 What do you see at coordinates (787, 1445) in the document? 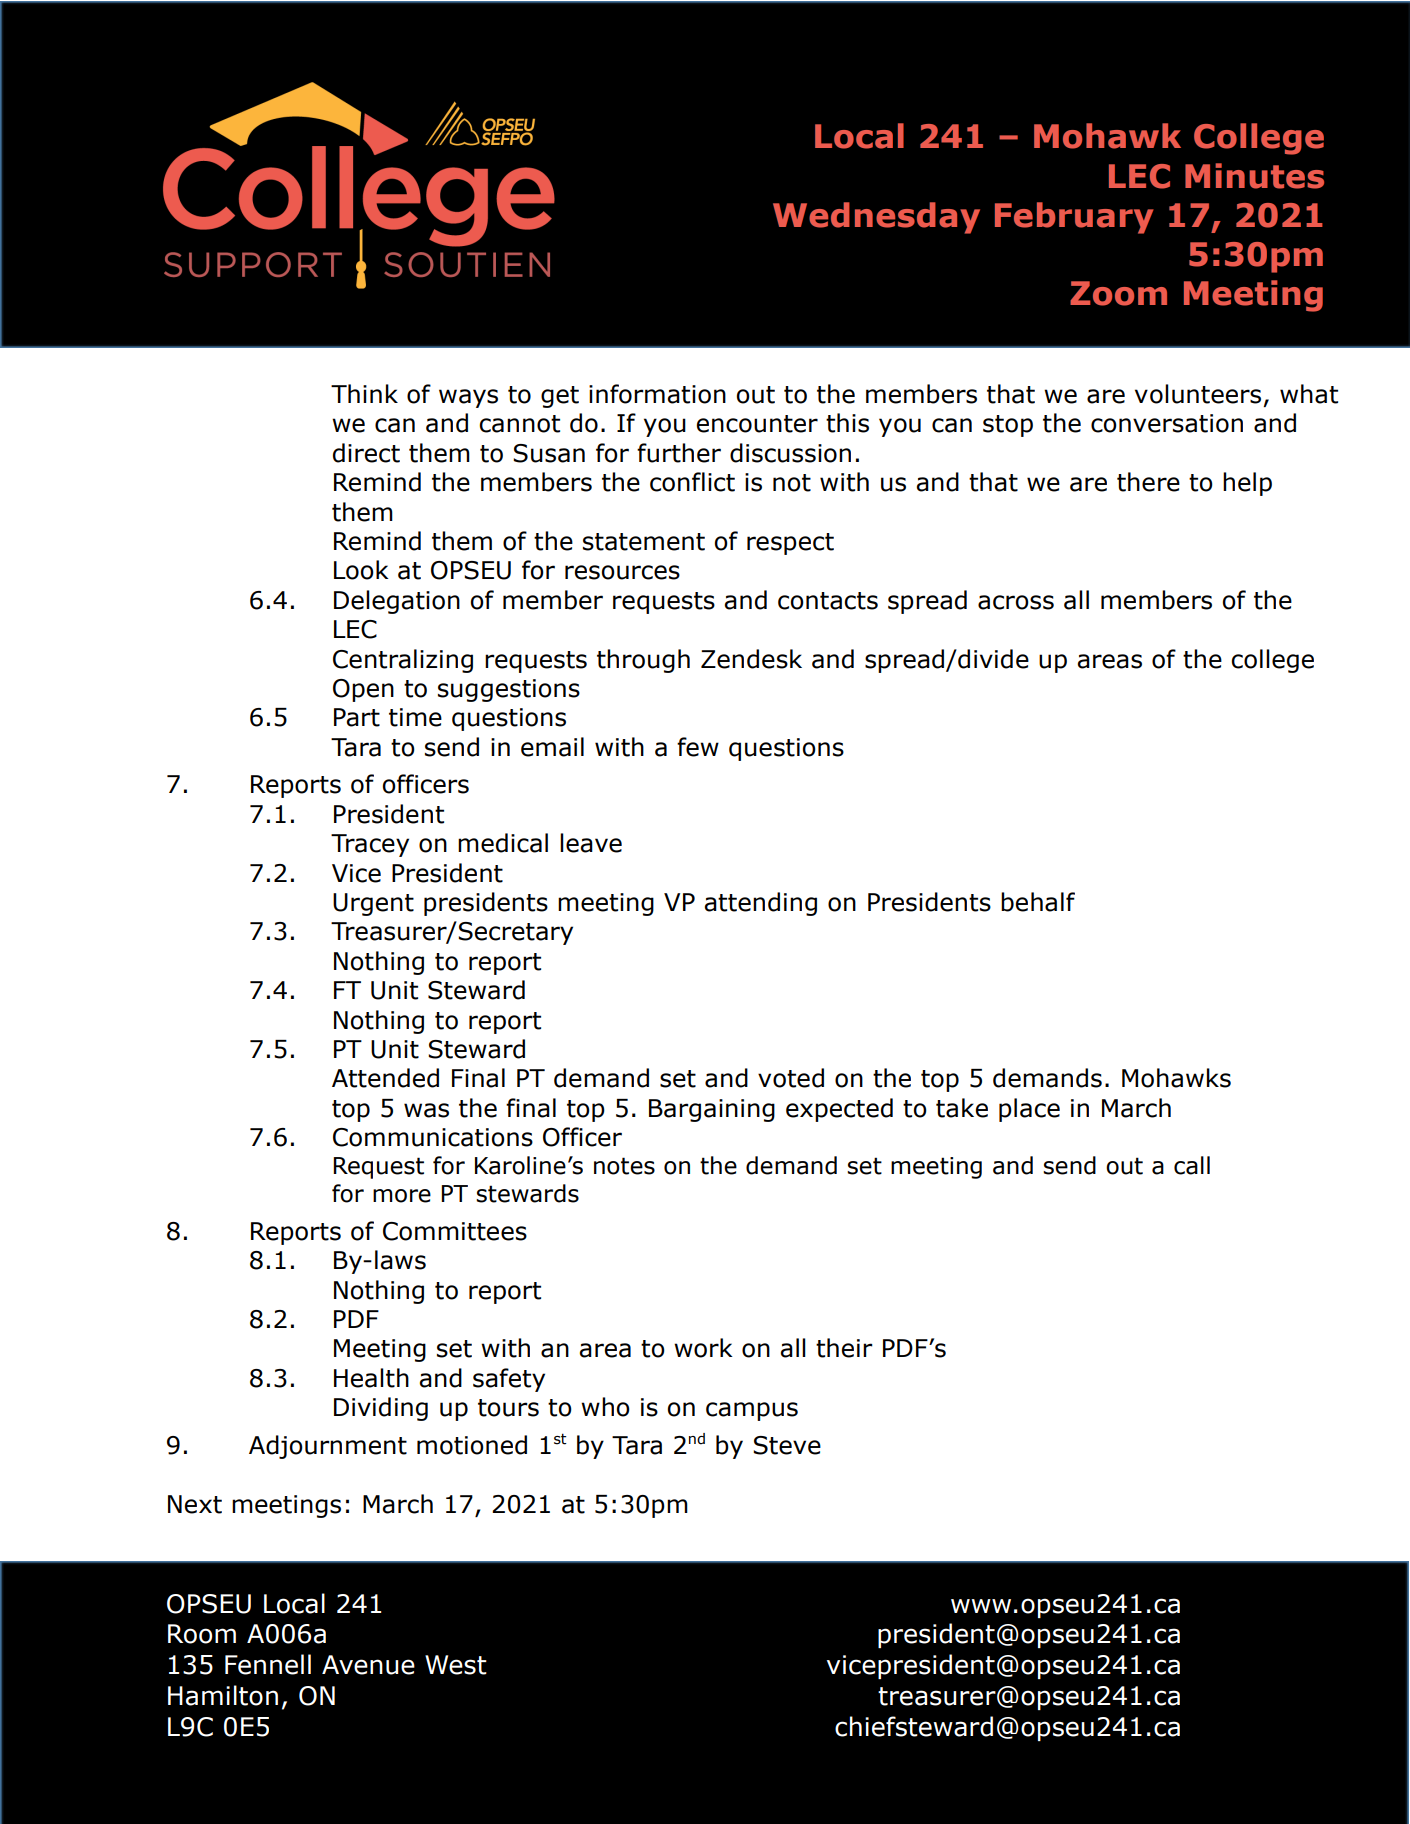
I see `Steve` at bounding box center [787, 1445].
